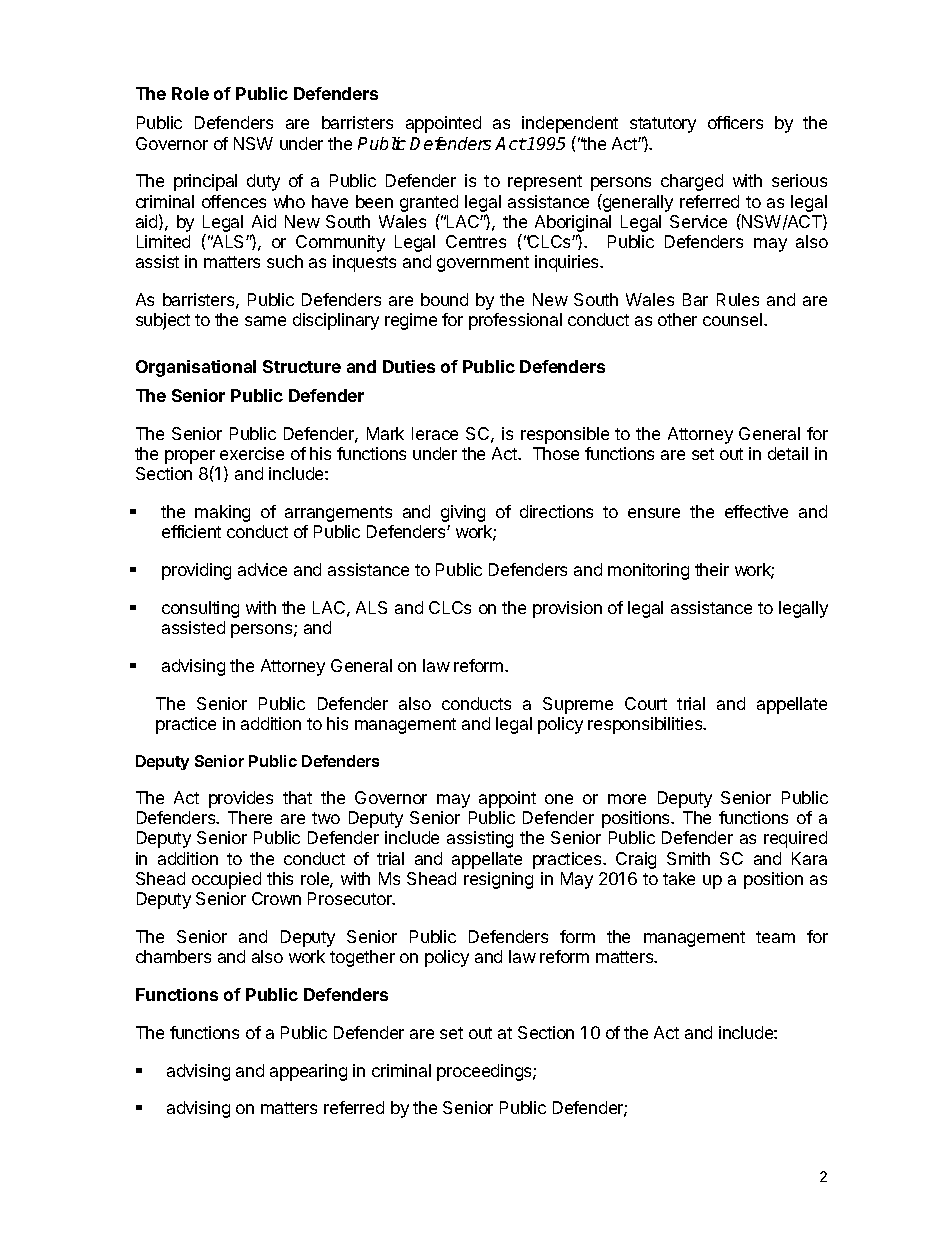 The width and height of the screenshot is (952, 1233). Describe the element at coordinates (775, 937) in the screenshot. I see `team` at that location.
